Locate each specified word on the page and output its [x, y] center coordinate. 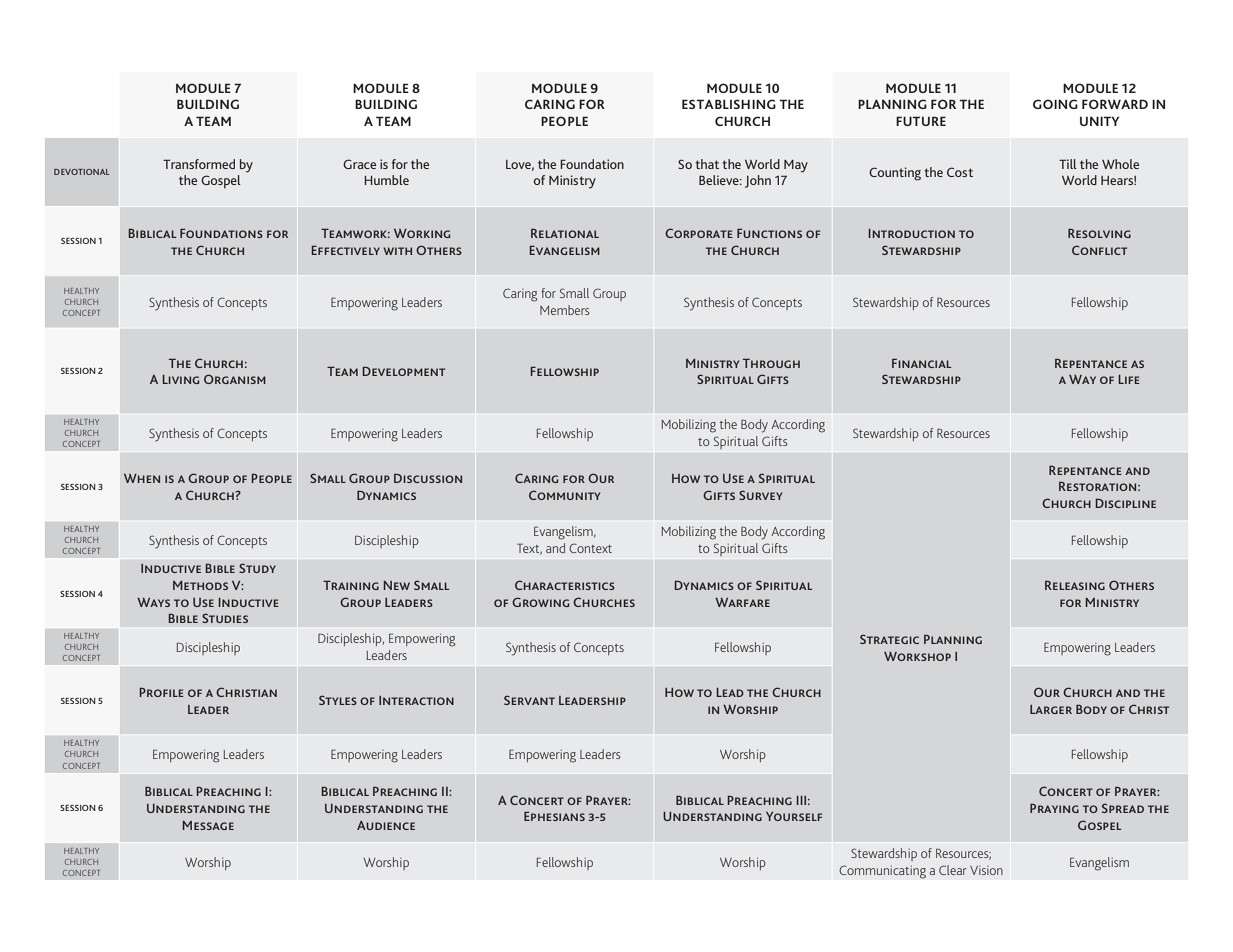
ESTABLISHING [729, 104]
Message [208, 825]
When [142, 478]
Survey [760, 495]
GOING [1055, 104]
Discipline [1125, 503]
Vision [986, 870]
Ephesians [554, 816]
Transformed [199, 164]
